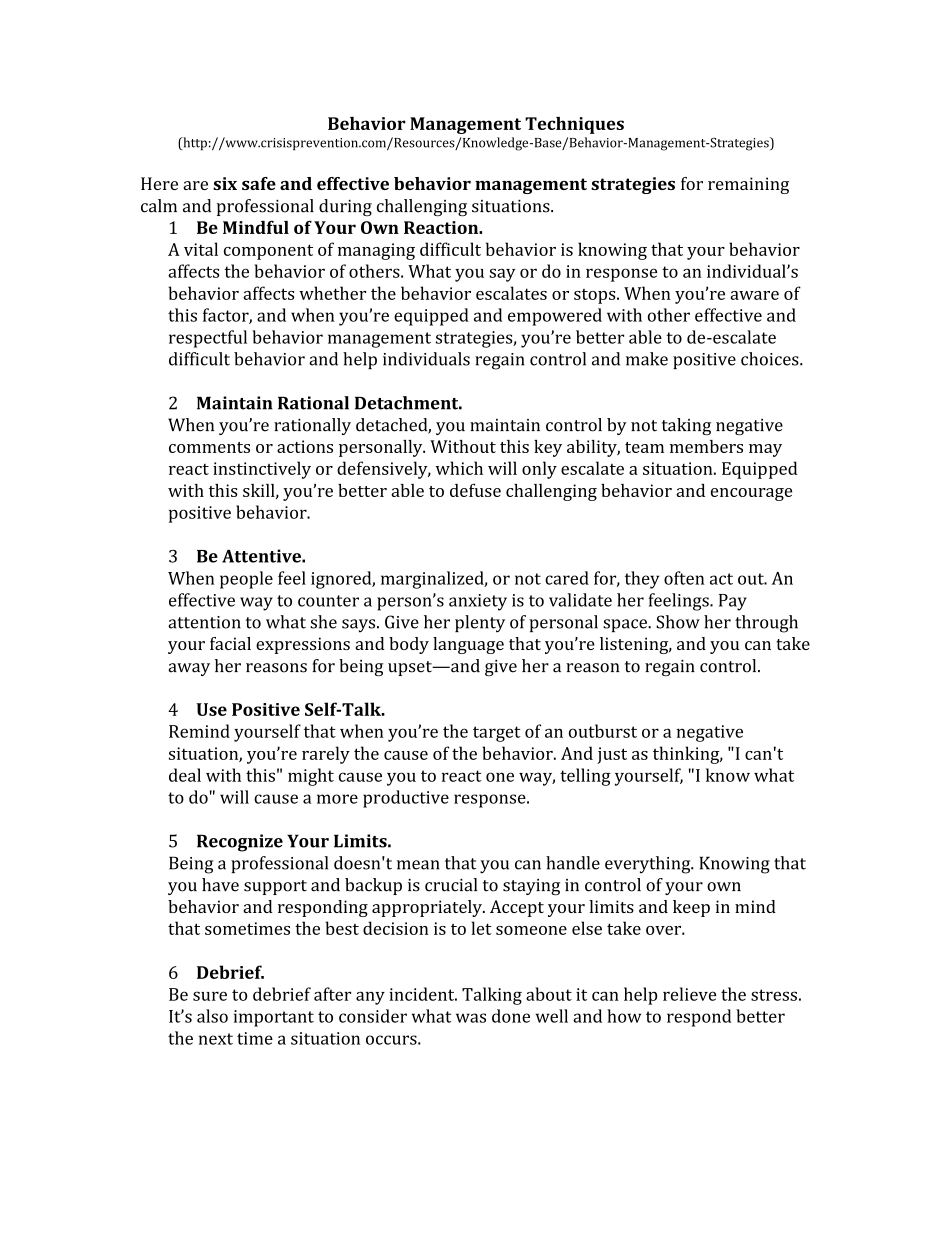 Image resolution: width=952 pixels, height=1233 pixels. I want to click on Techniques, so click(574, 125).
